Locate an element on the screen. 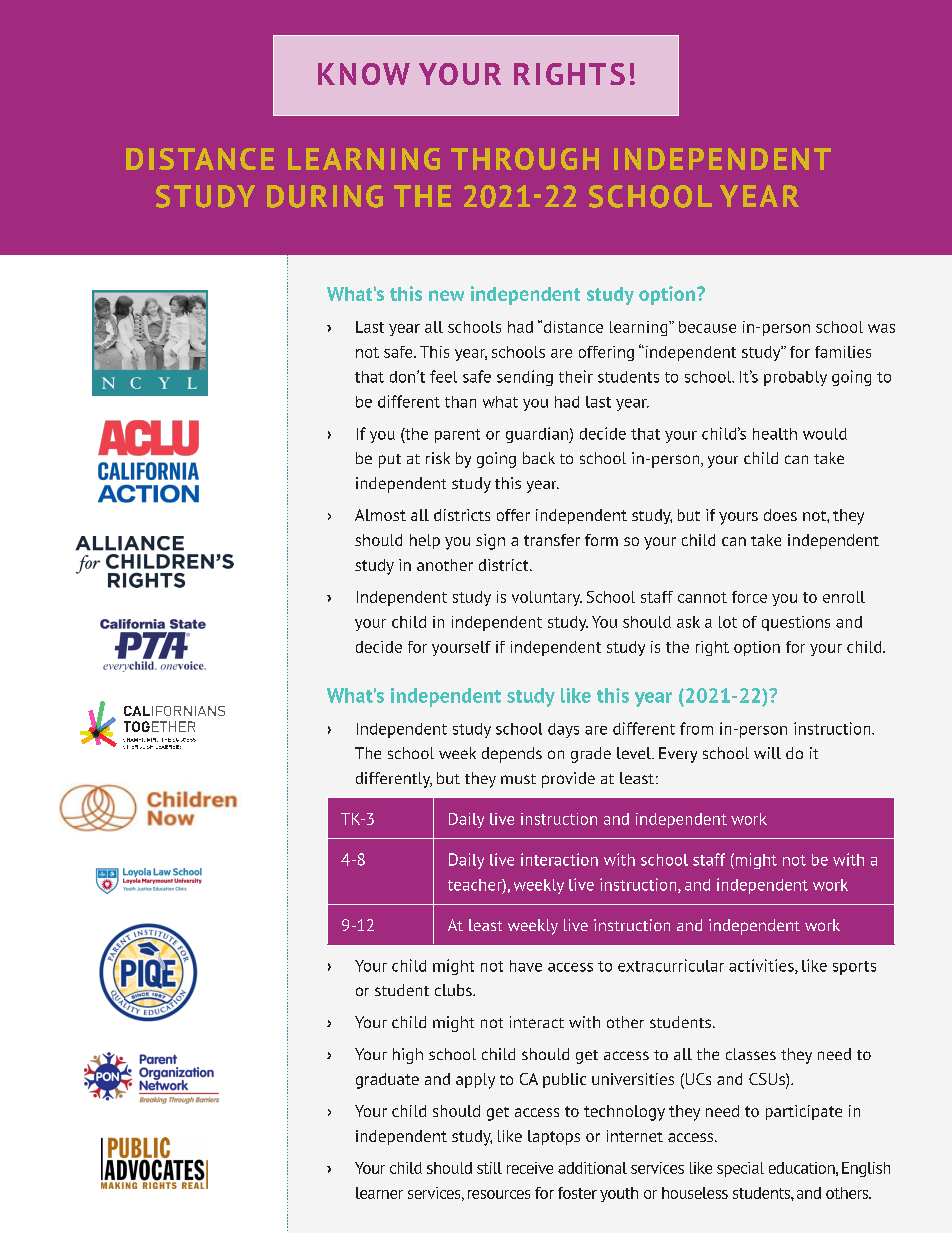 This screenshot has height=1233, width=952. would is located at coordinates (825, 434).
